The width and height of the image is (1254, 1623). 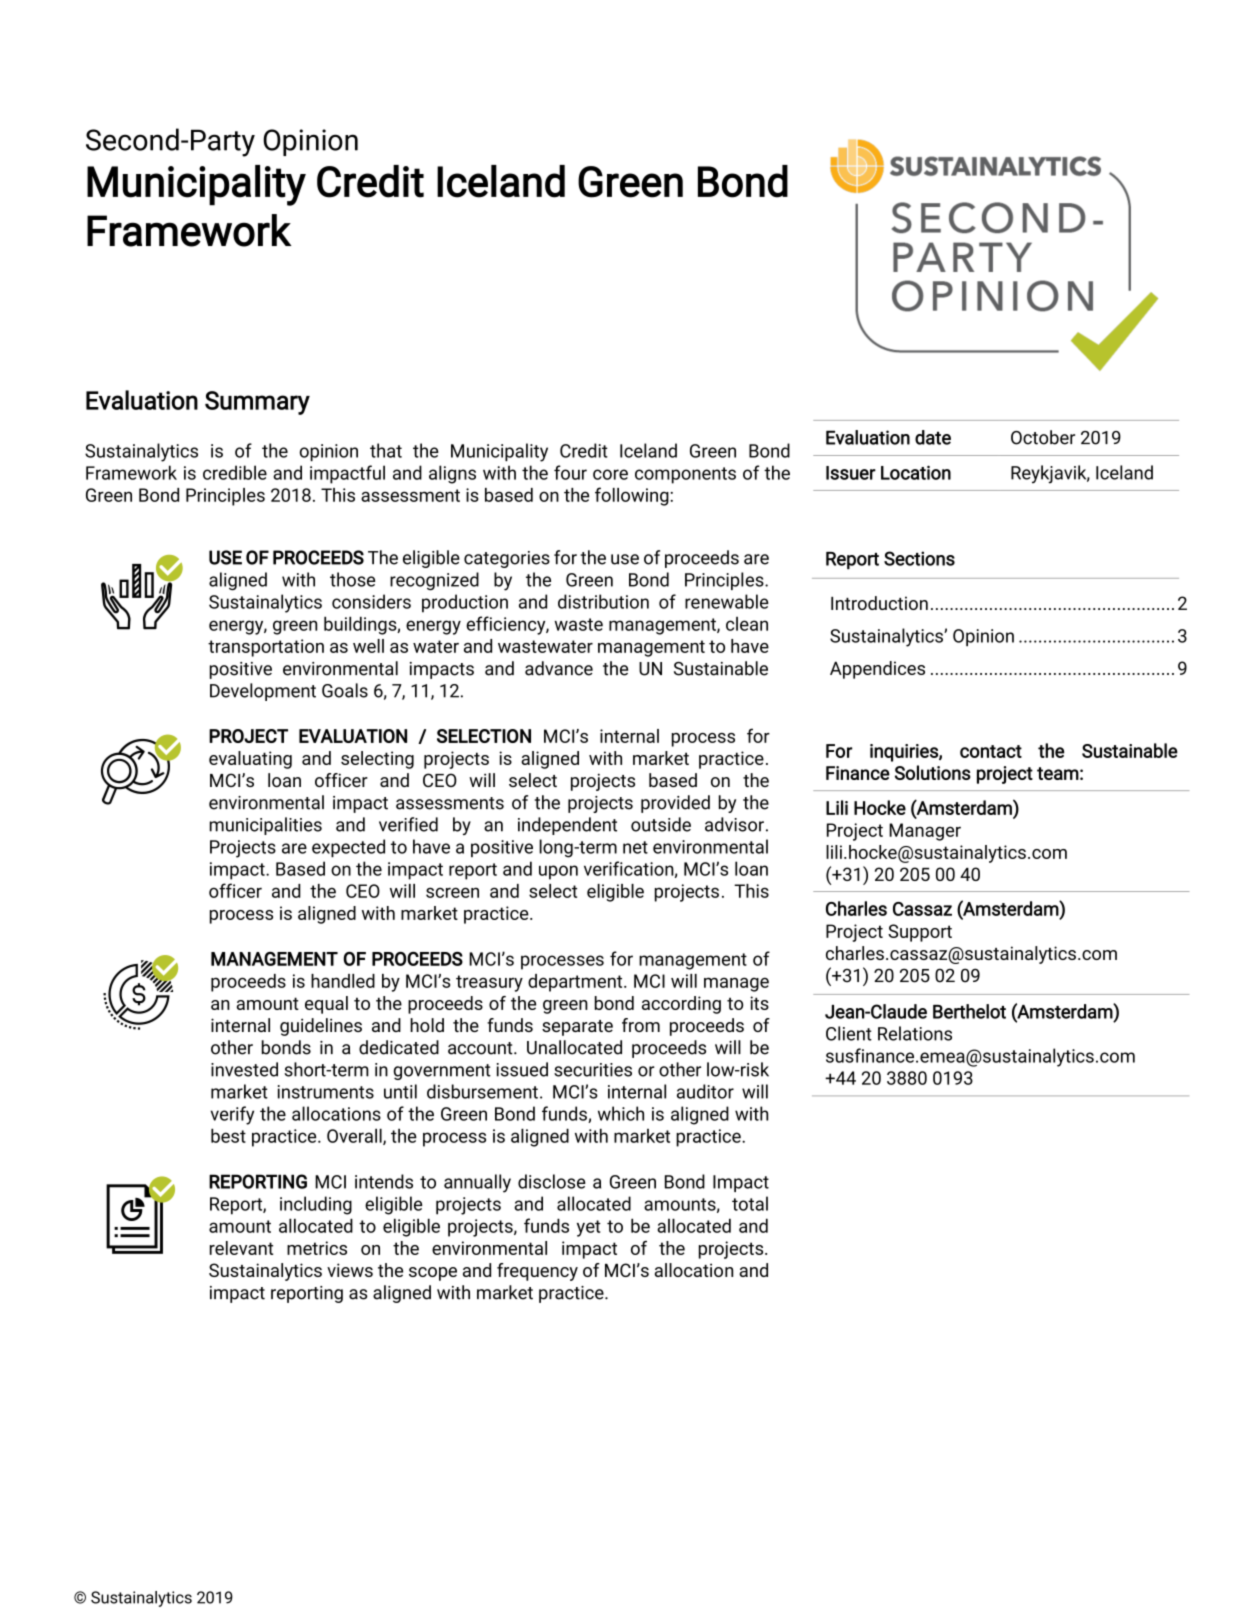 What do you see at coordinates (348, 848) in the image?
I see `expected` at bounding box center [348, 848].
